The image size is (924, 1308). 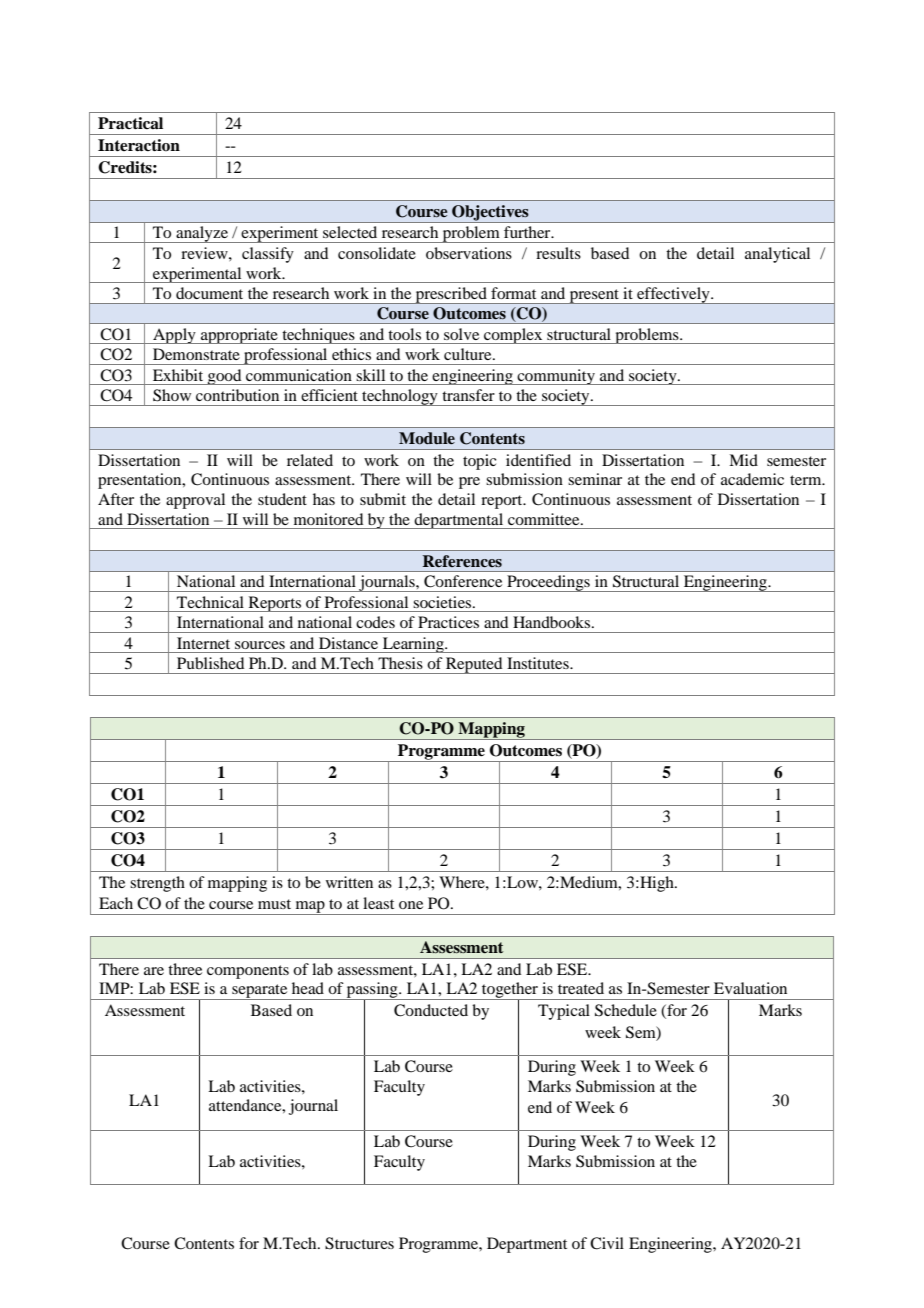 I want to click on together, so click(x=510, y=991).
